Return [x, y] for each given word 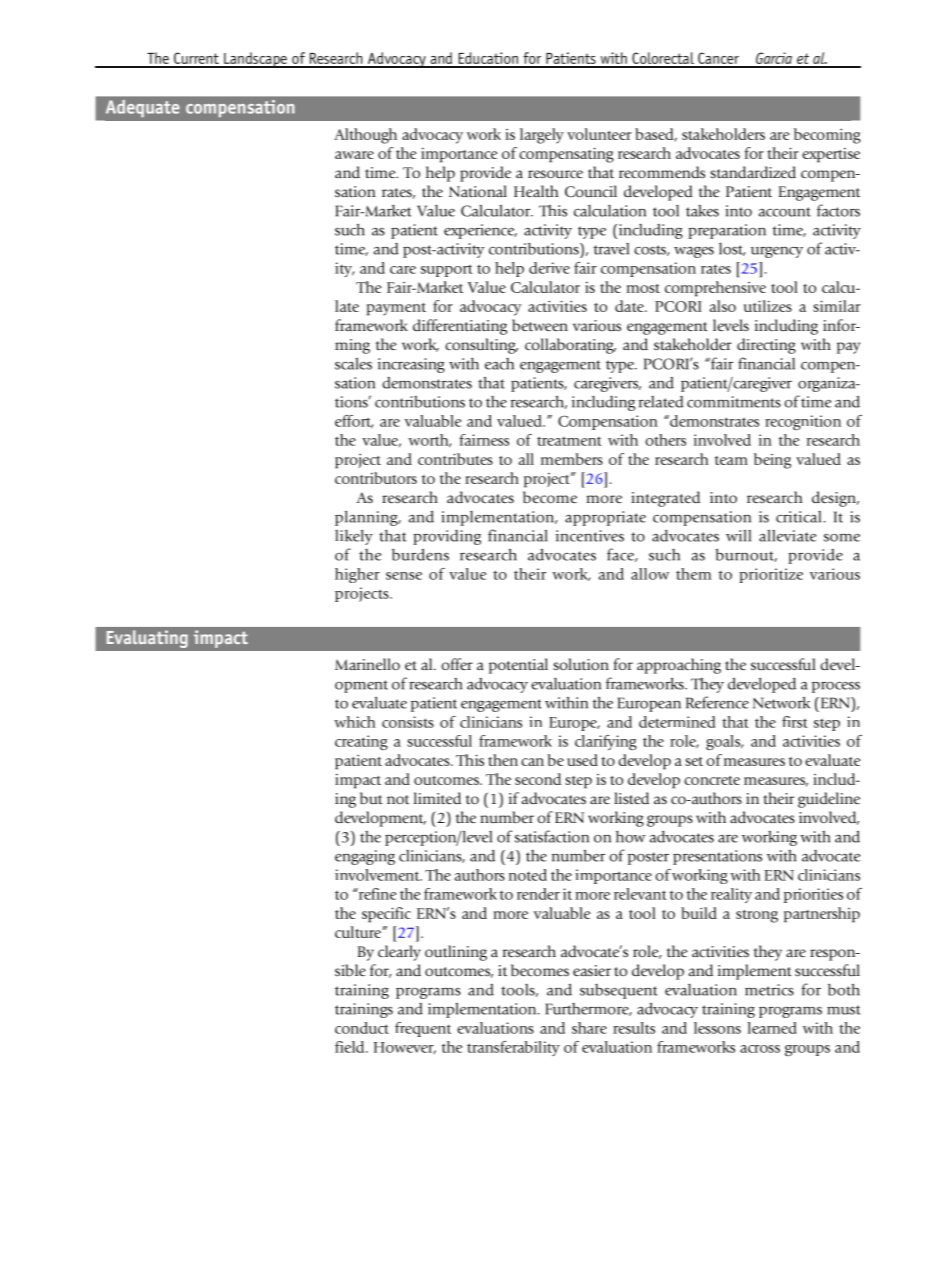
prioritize [771, 575]
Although [365, 136]
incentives [590, 536]
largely [542, 136]
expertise [831, 155]
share [589, 1028]
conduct [362, 1028]
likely [354, 537]
